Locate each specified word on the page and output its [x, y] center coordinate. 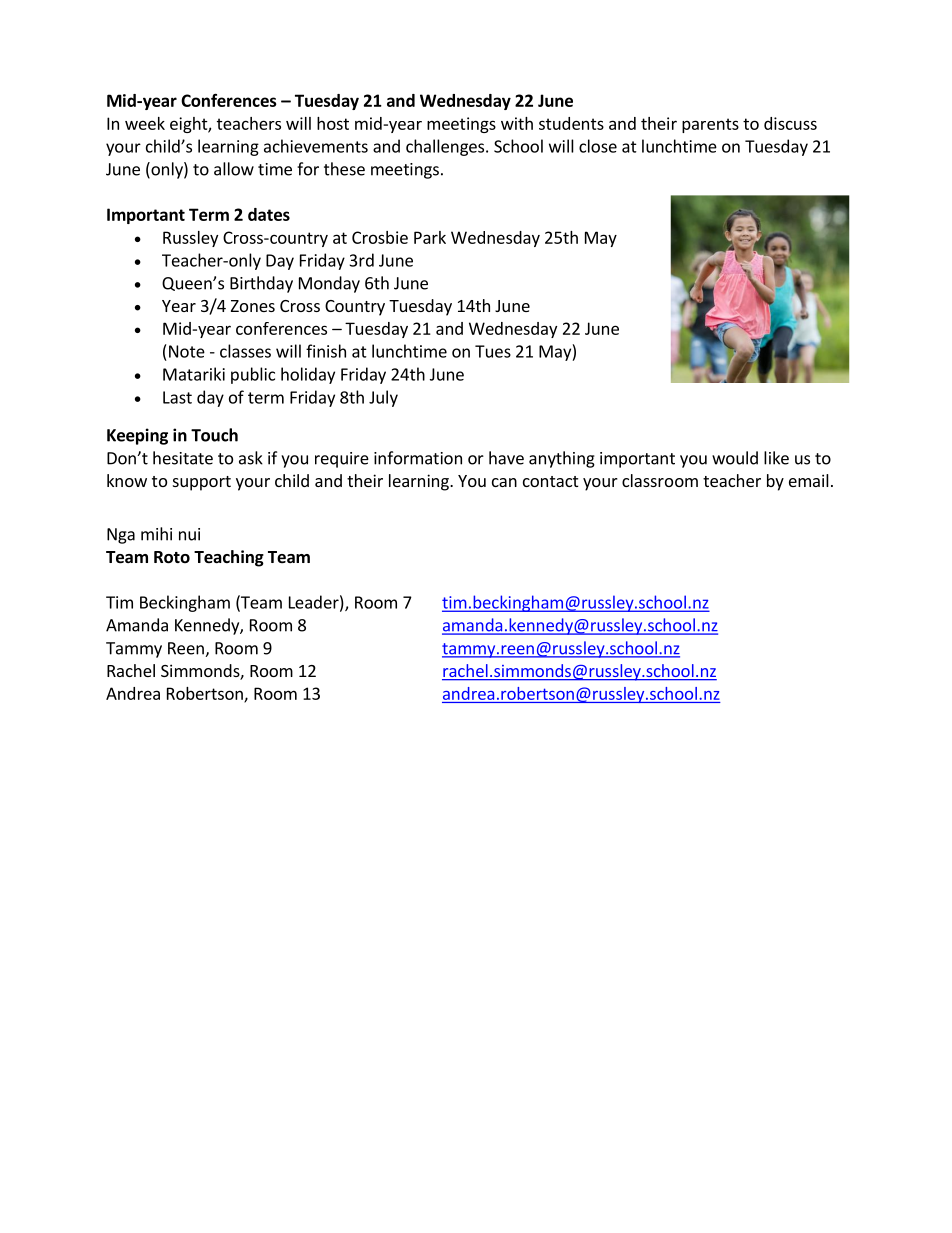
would [735, 458]
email [809, 480]
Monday [329, 284]
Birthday [261, 284]
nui [189, 534]
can [504, 482]
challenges [445, 147]
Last [177, 397]
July [383, 398]
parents [710, 125]
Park [430, 237]
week [145, 123]
